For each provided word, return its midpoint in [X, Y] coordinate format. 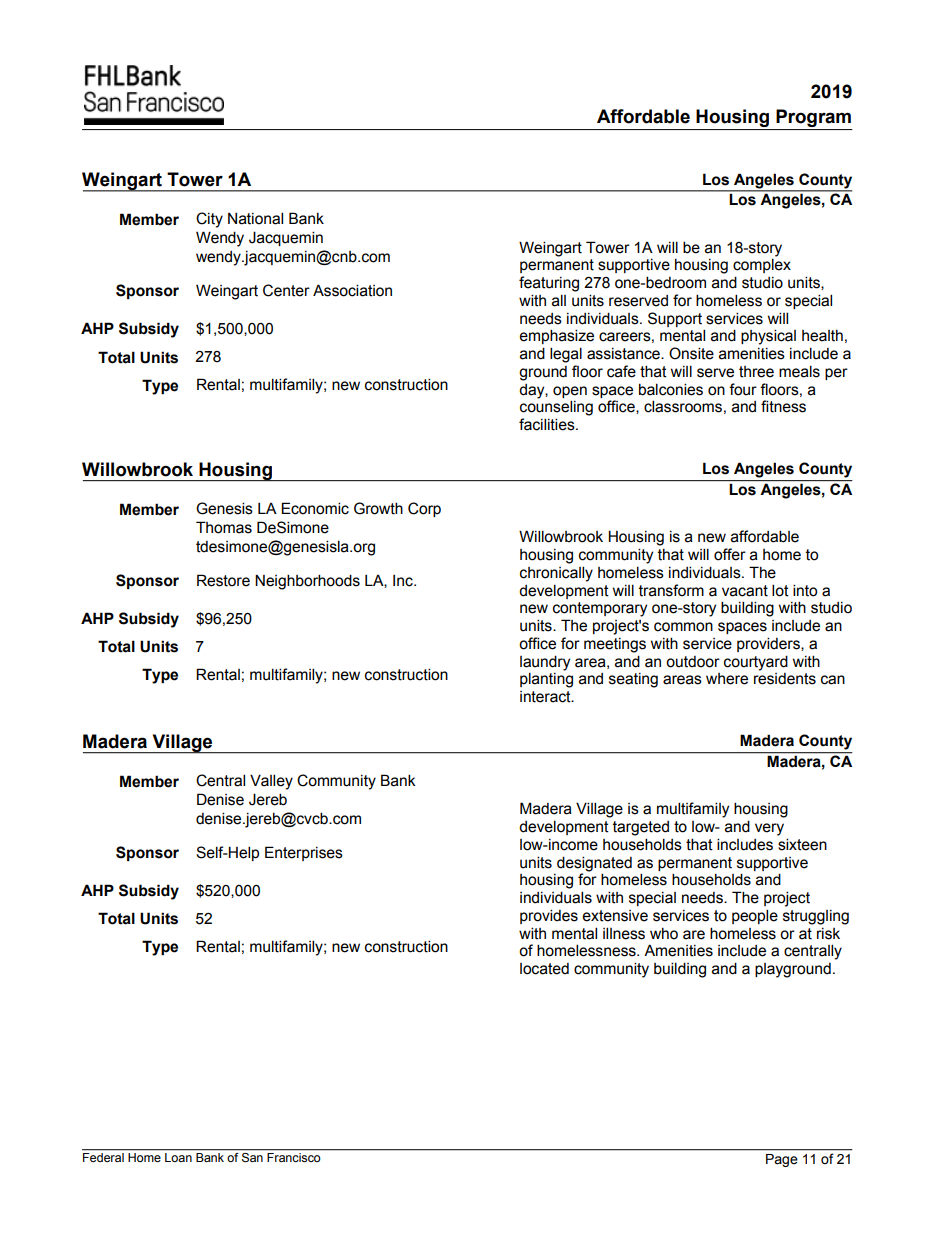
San [252, 1157]
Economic [315, 508]
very [769, 829]
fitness [783, 406]
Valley [271, 782]
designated [594, 864]
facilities [548, 424]
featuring [549, 284]
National [255, 218]
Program [813, 118]
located [544, 969]
